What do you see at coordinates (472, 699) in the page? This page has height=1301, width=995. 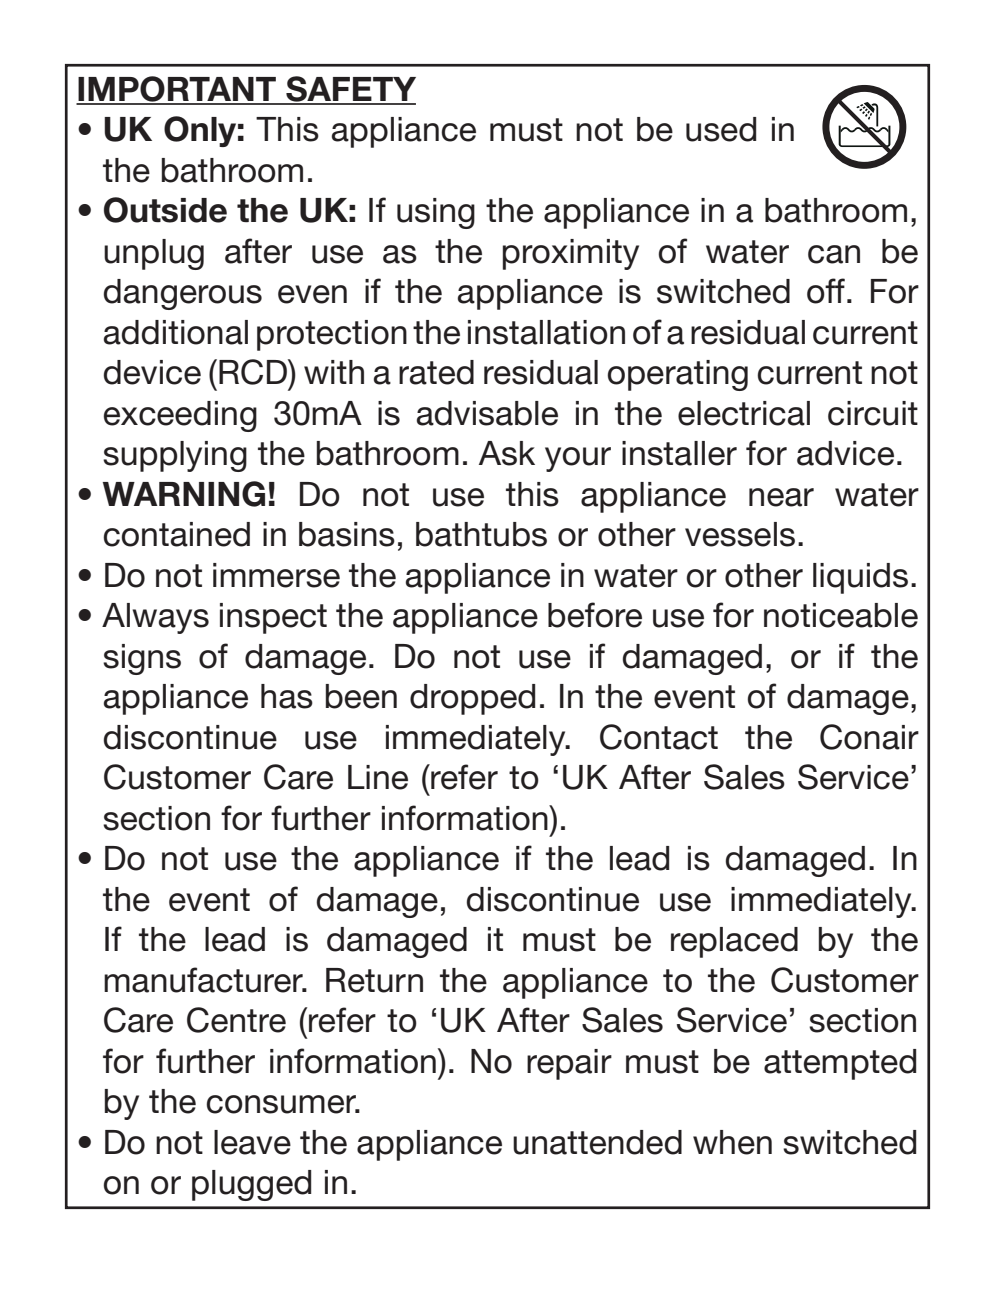 I see `dropped` at bounding box center [472, 699].
